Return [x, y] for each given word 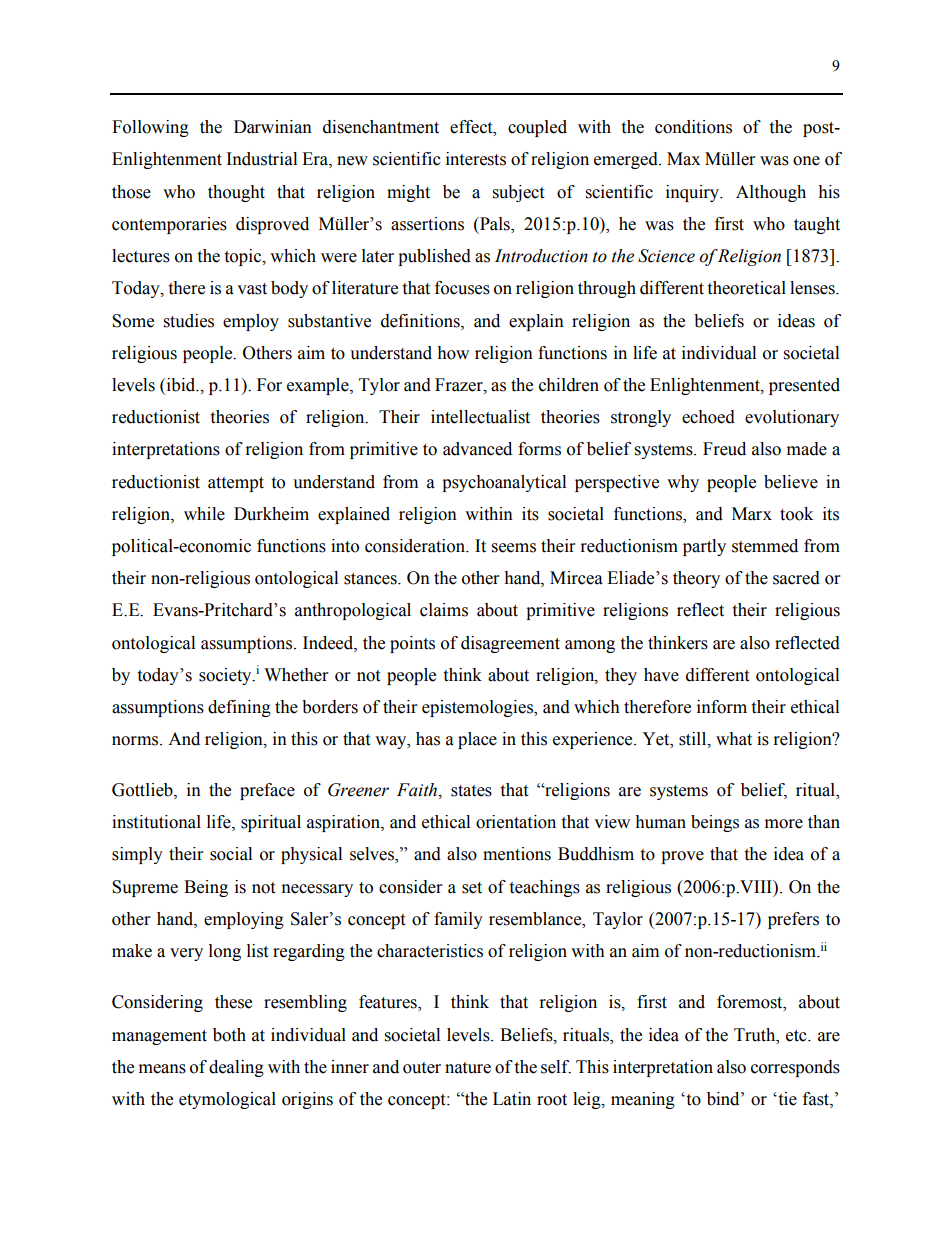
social [231, 854]
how [453, 353]
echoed [708, 417]
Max [683, 159]
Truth [756, 1035]
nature [468, 1068]
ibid [181, 386]
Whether [296, 675]
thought [236, 193]
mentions [517, 854]
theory [696, 579]
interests [476, 159]
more [784, 824]
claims [444, 610]
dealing [236, 1068]
